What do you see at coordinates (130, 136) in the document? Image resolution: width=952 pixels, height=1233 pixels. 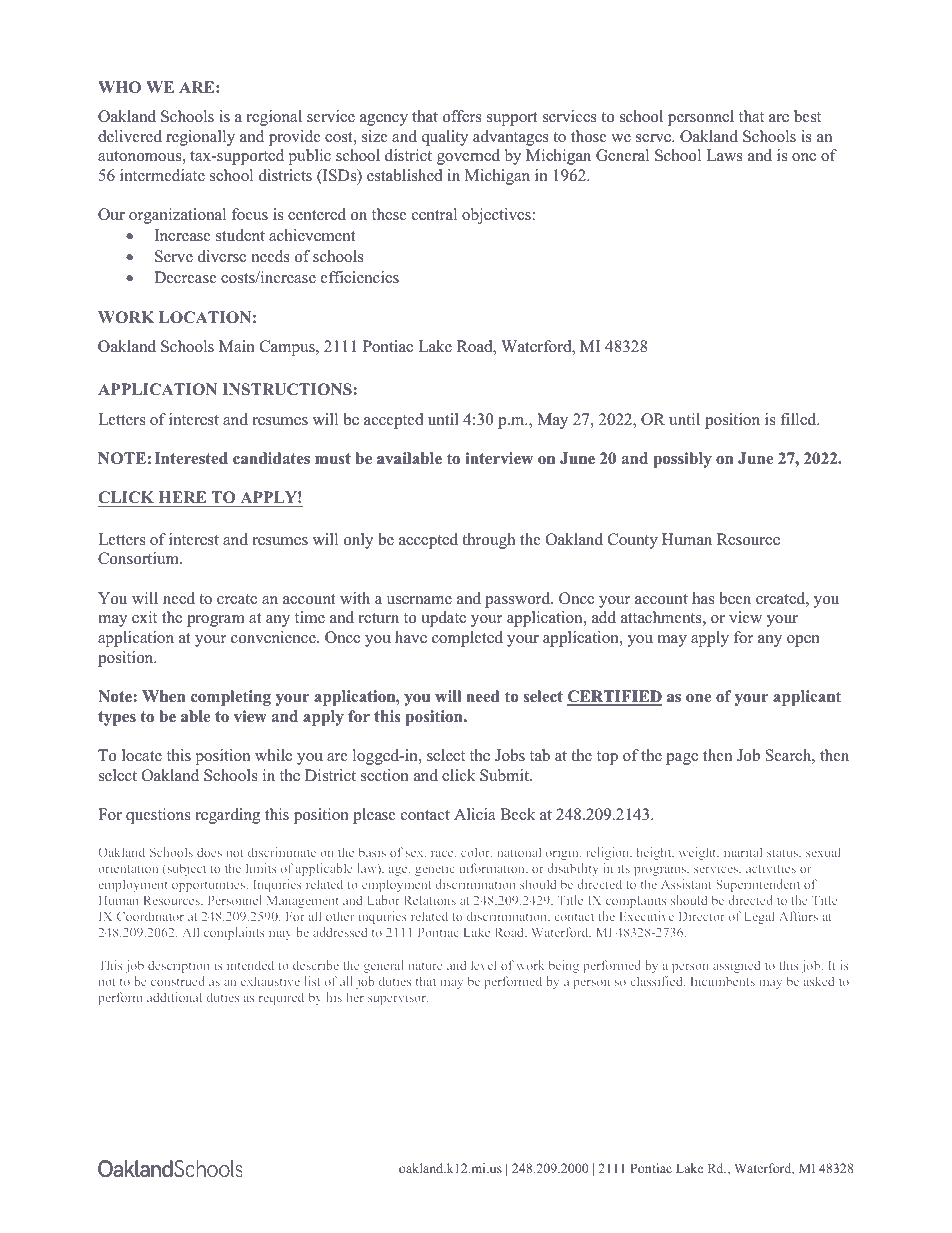 I see `delivered` at bounding box center [130, 136].
